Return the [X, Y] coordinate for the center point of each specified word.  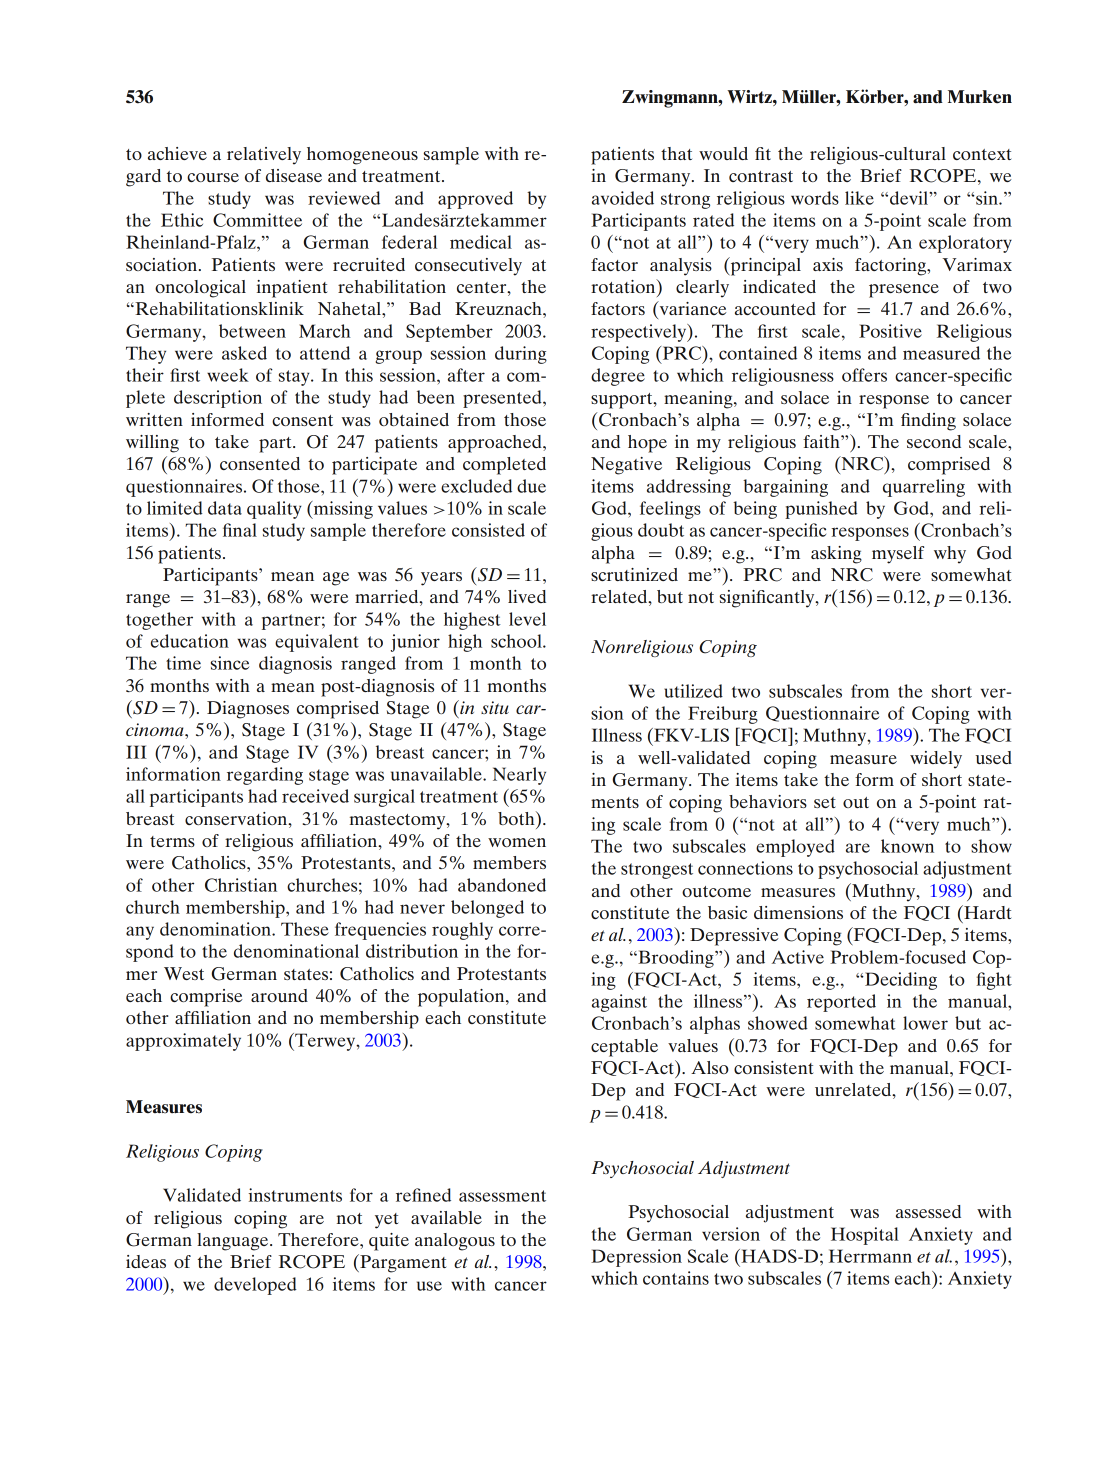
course [213, 177]
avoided [623, 198]
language [234, 1242]
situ [495, 707]
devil [910, 198]
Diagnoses [248, 710]
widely [936, 760]
